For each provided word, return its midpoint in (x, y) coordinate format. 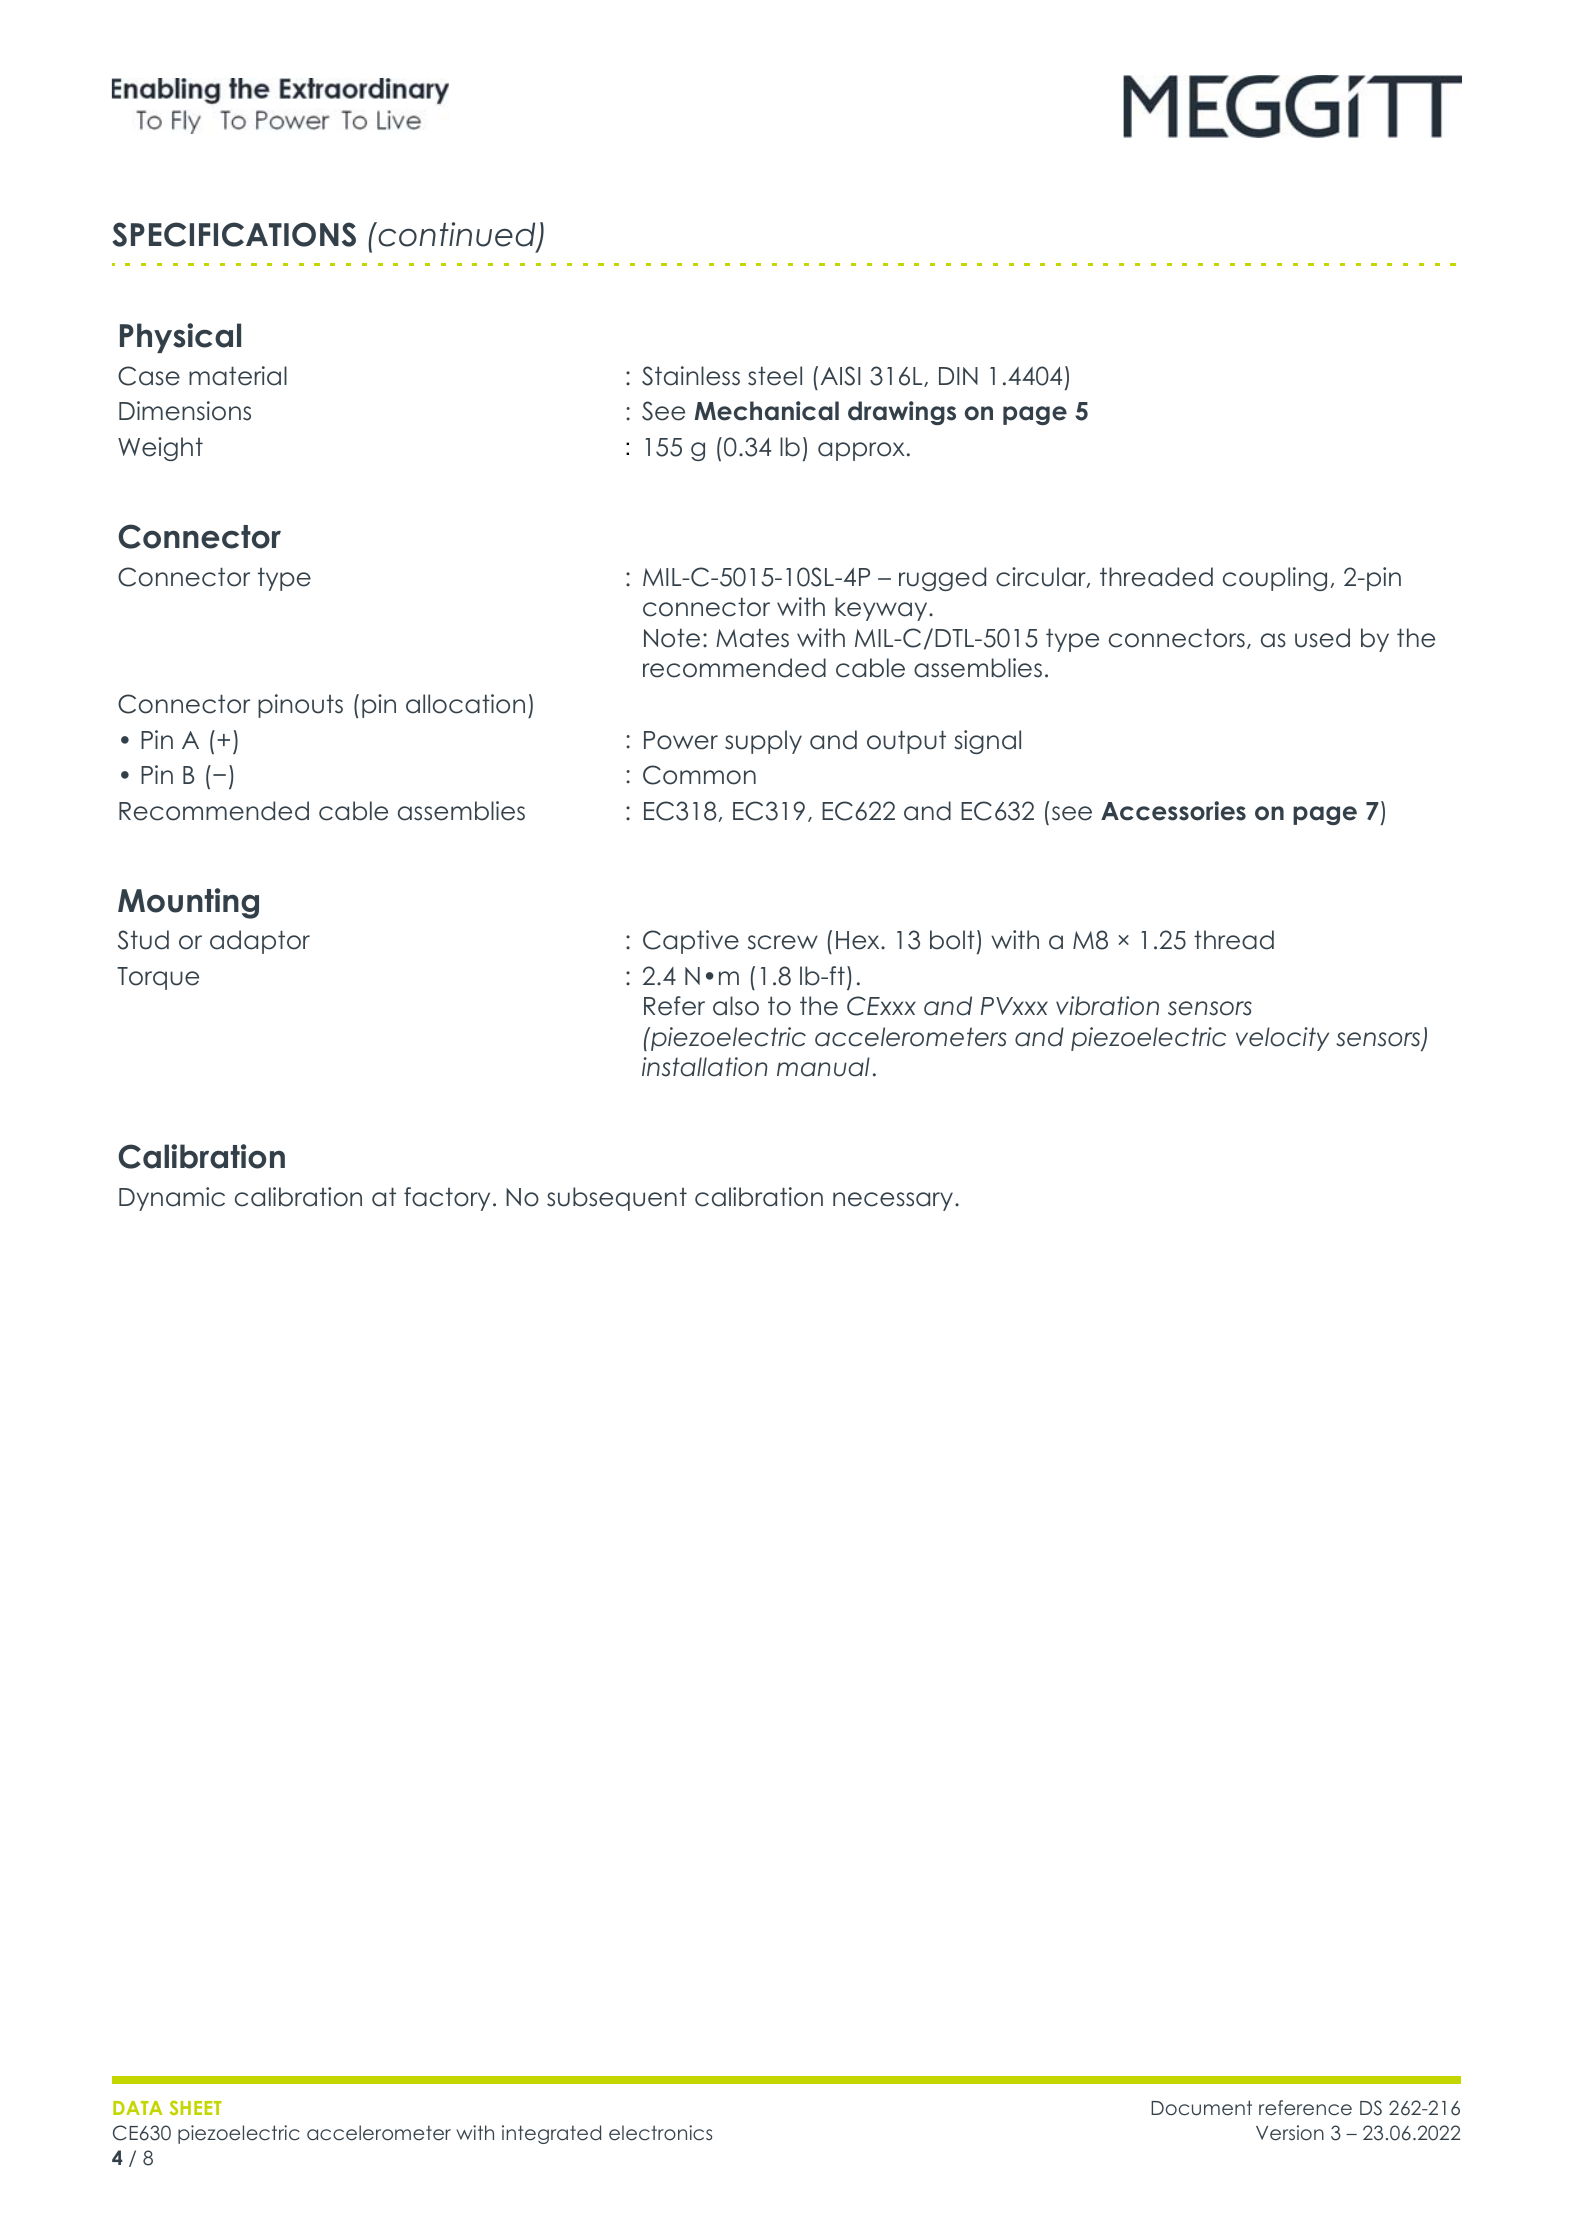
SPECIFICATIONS (234, 234)
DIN (958, 376)
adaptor (260, 942)
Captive (691, 942)
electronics (660, 2133)
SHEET (196, 2107)
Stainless (691, 376)
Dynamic (172, 1199)
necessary (893, 1201)
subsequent (617, 1199)
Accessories (1173, 811)
